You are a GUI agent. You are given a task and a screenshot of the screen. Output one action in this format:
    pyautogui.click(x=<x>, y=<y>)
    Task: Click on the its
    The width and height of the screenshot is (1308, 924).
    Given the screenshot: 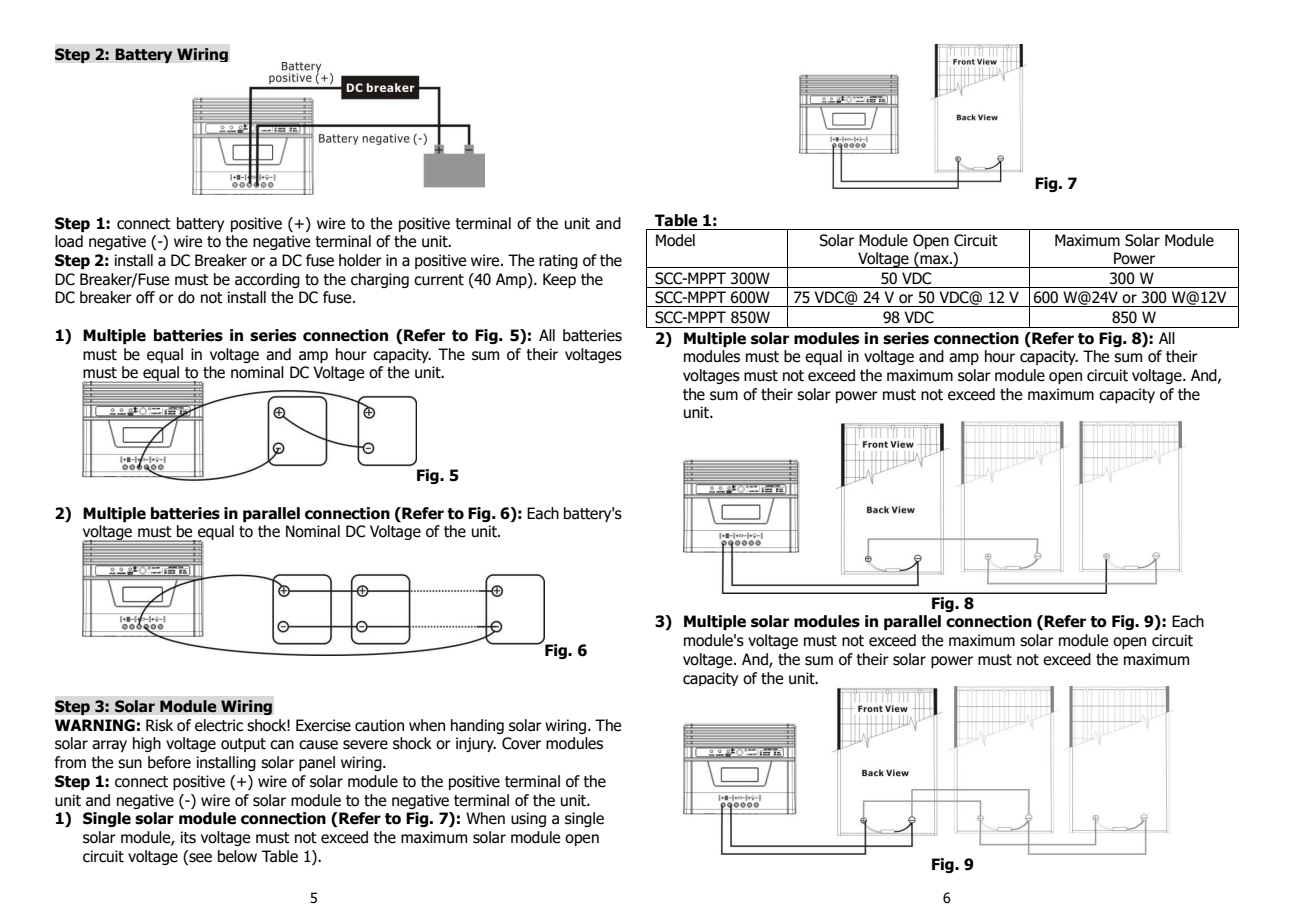 What is the action you would take?
    pyautogui.click(x=188, y=837)
